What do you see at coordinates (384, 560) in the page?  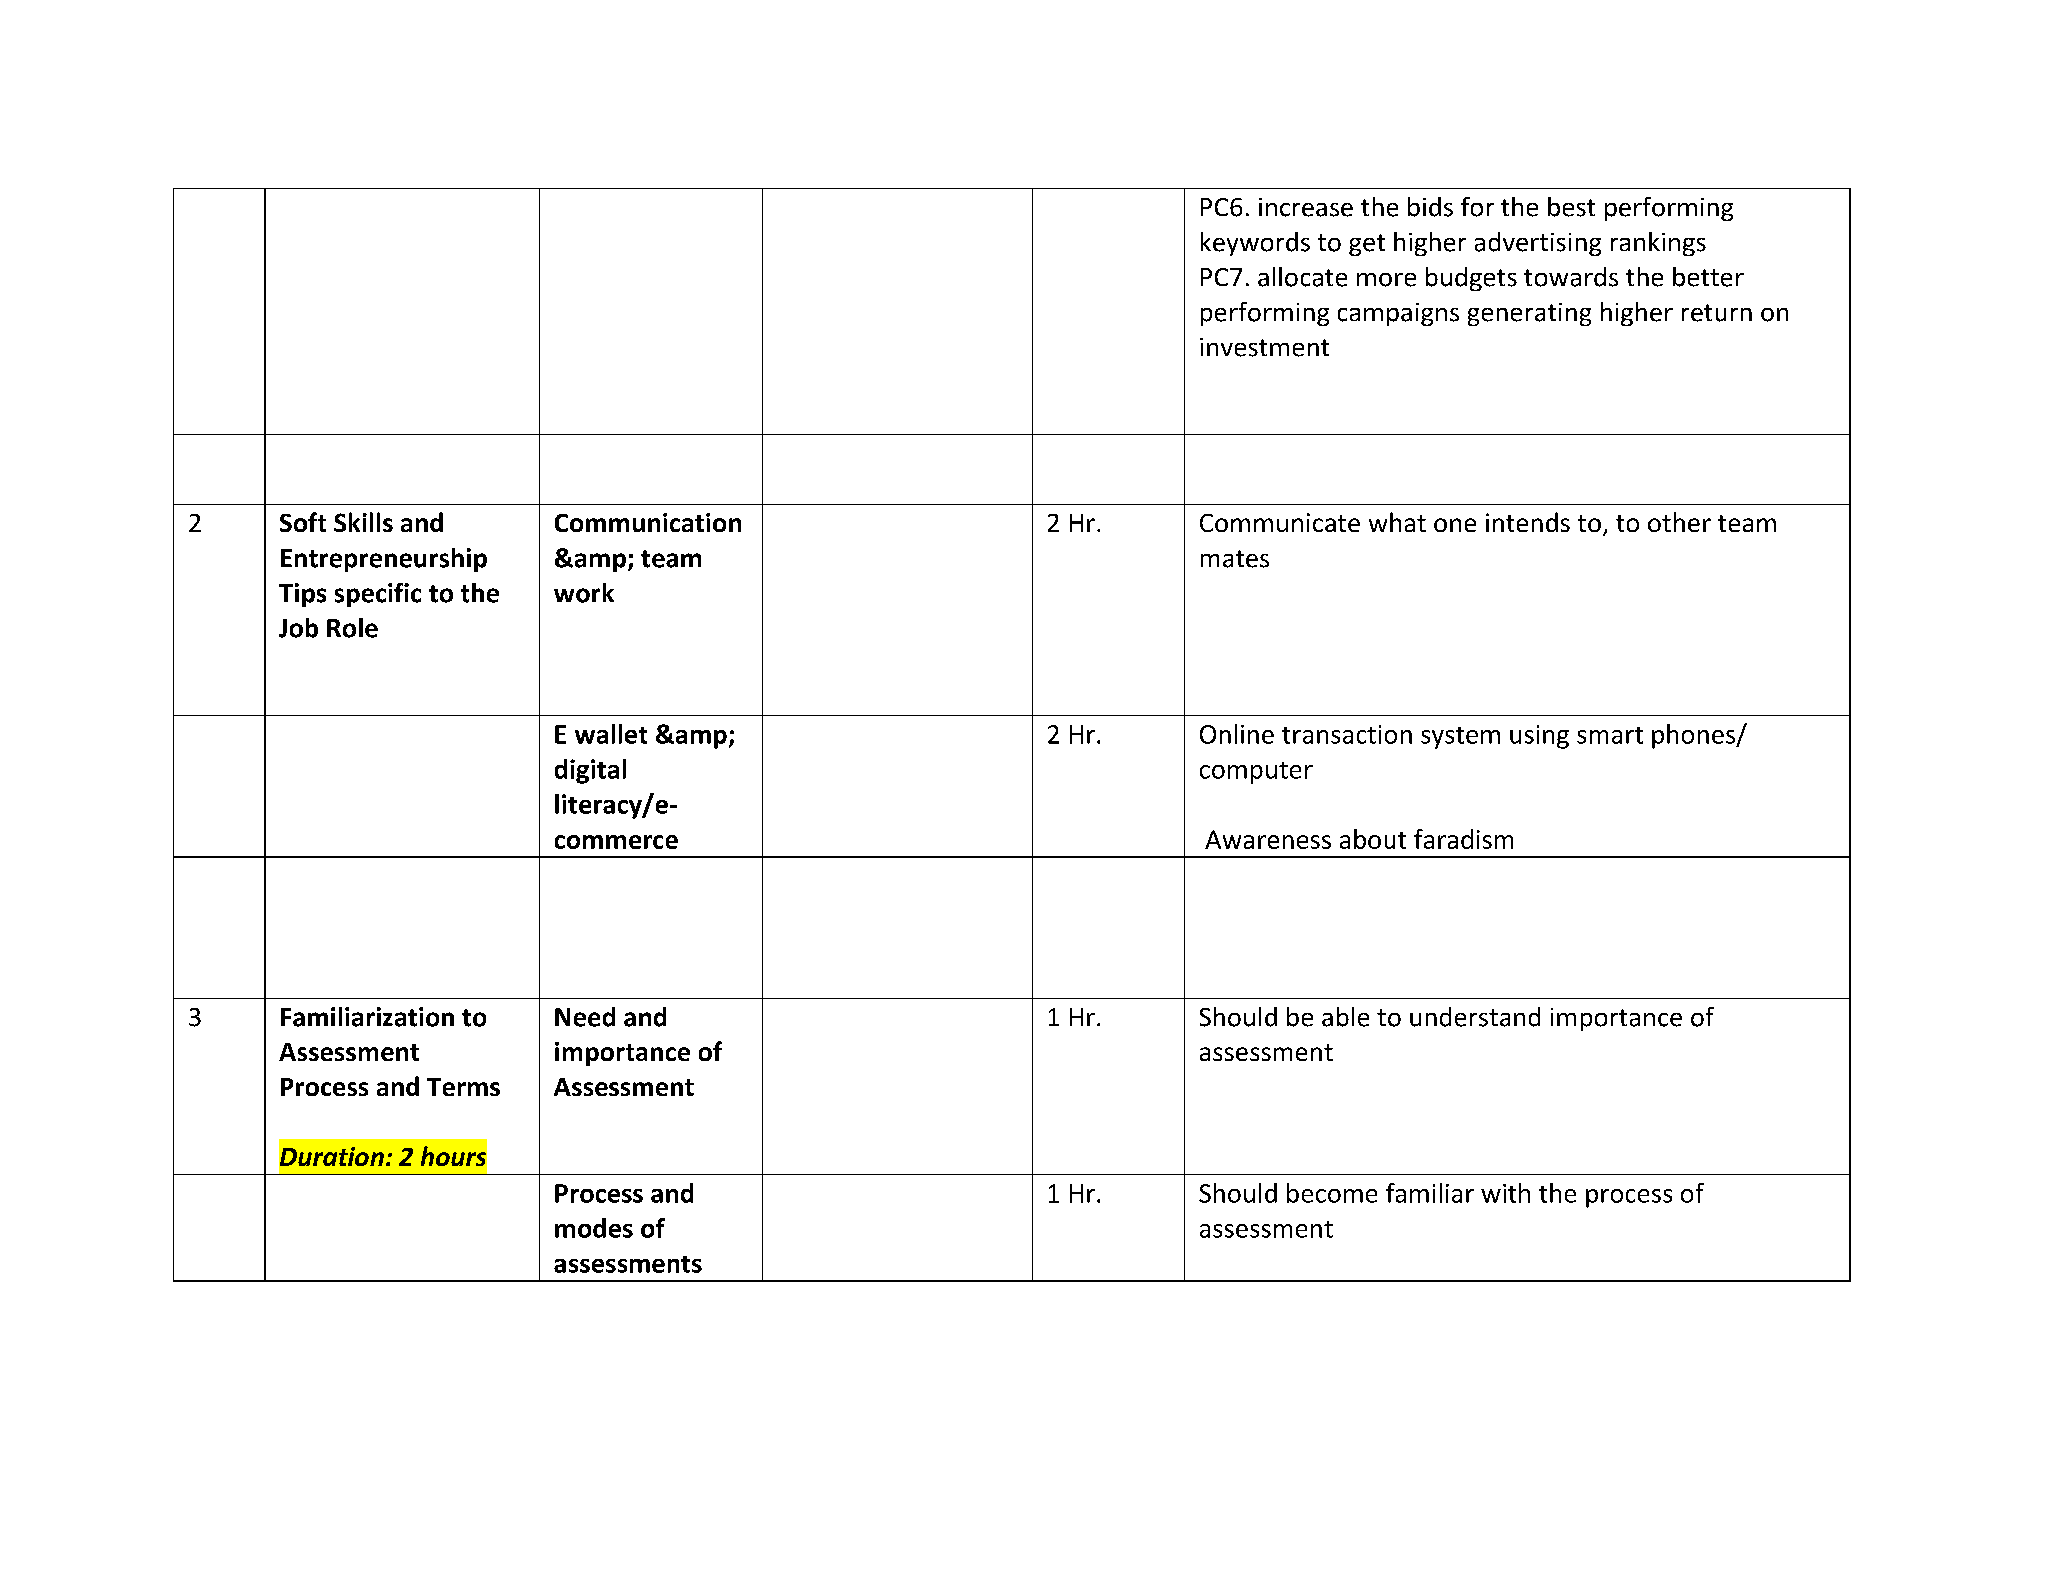 I see `Entrepreneurship` at bounding box center [384, 560].
